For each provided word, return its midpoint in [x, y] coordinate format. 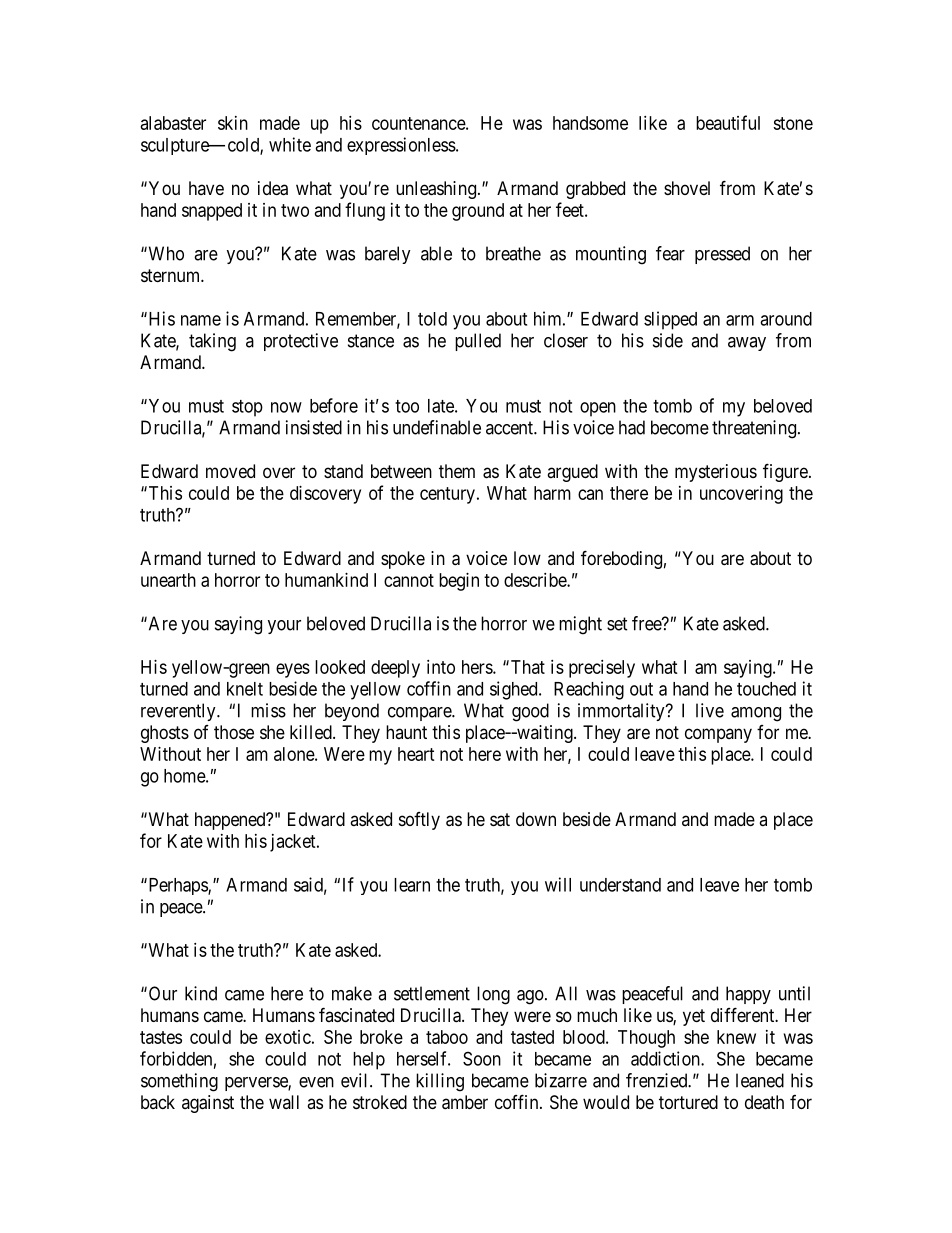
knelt [245, 689]
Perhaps [177, 886]
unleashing [436, 190]
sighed [515, 690]
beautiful [728, 122]
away [747, 344]
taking [212, 342]
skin [233, 123]
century [447, 495]
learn [412, 885]
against [208, 1104]
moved [230, 471]
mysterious [716, 473]
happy [748, 995]
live [710, 710]
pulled [478, 342]
